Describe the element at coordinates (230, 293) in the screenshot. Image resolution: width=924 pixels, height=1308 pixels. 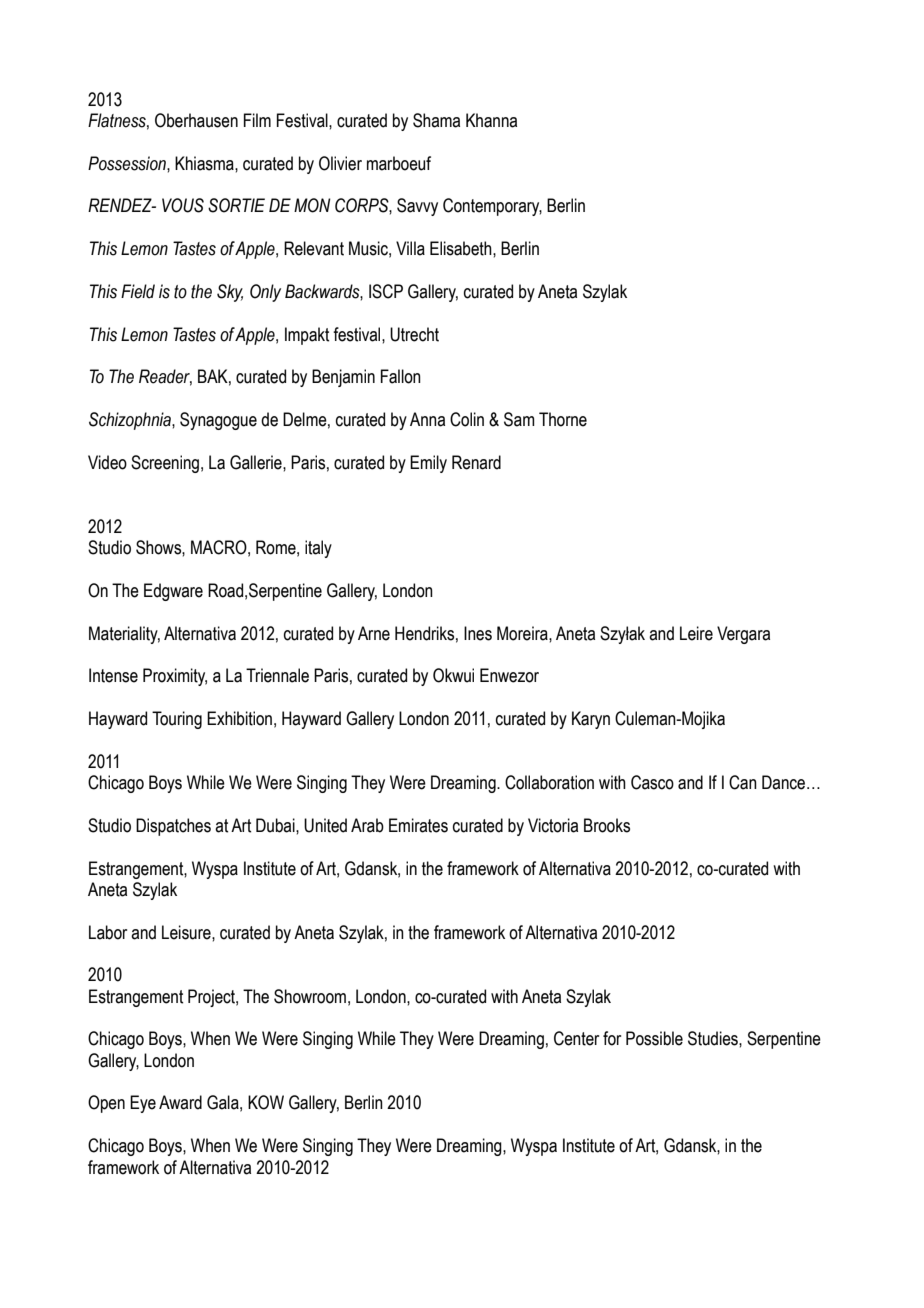
I see `Sky` at that location.
